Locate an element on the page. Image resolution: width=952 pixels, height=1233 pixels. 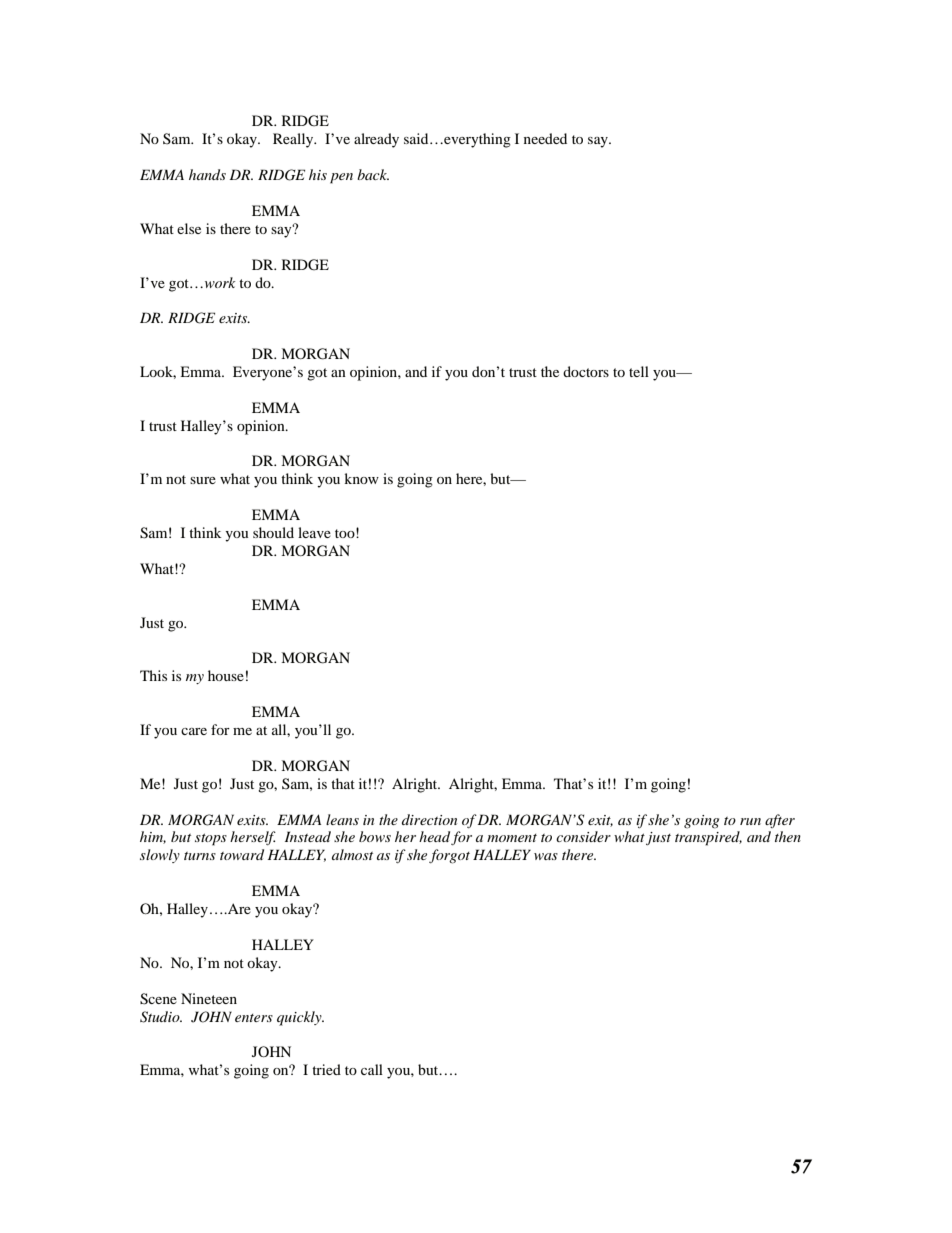
enters is located at coordinates (254, 1018).
